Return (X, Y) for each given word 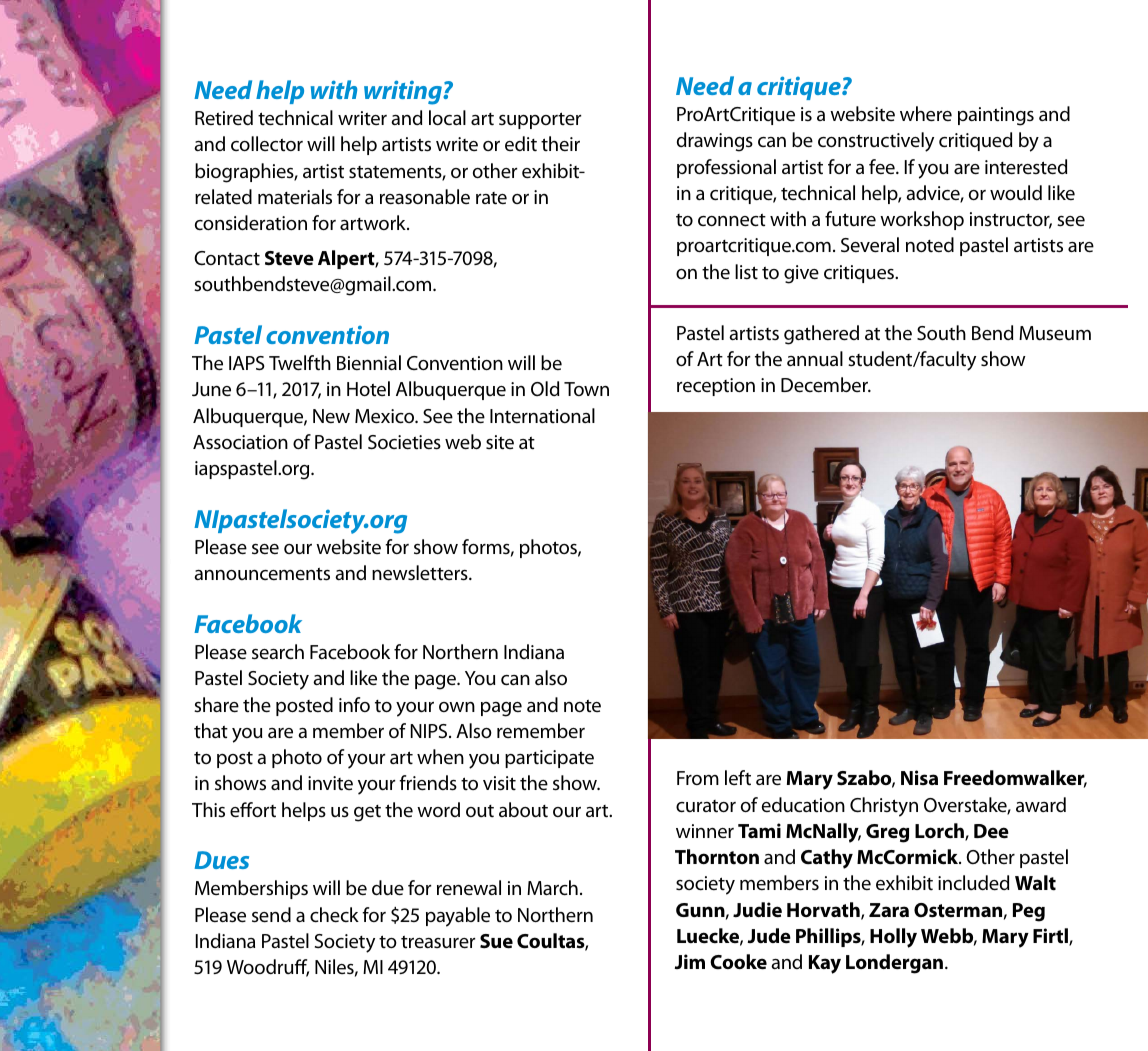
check (334, 915)
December (825, 385)
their (560, 143)
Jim (690, 961)
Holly (893, 938)
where (926, 114)
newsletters (421, 573)
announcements (262, 574)
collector (267, 144)
